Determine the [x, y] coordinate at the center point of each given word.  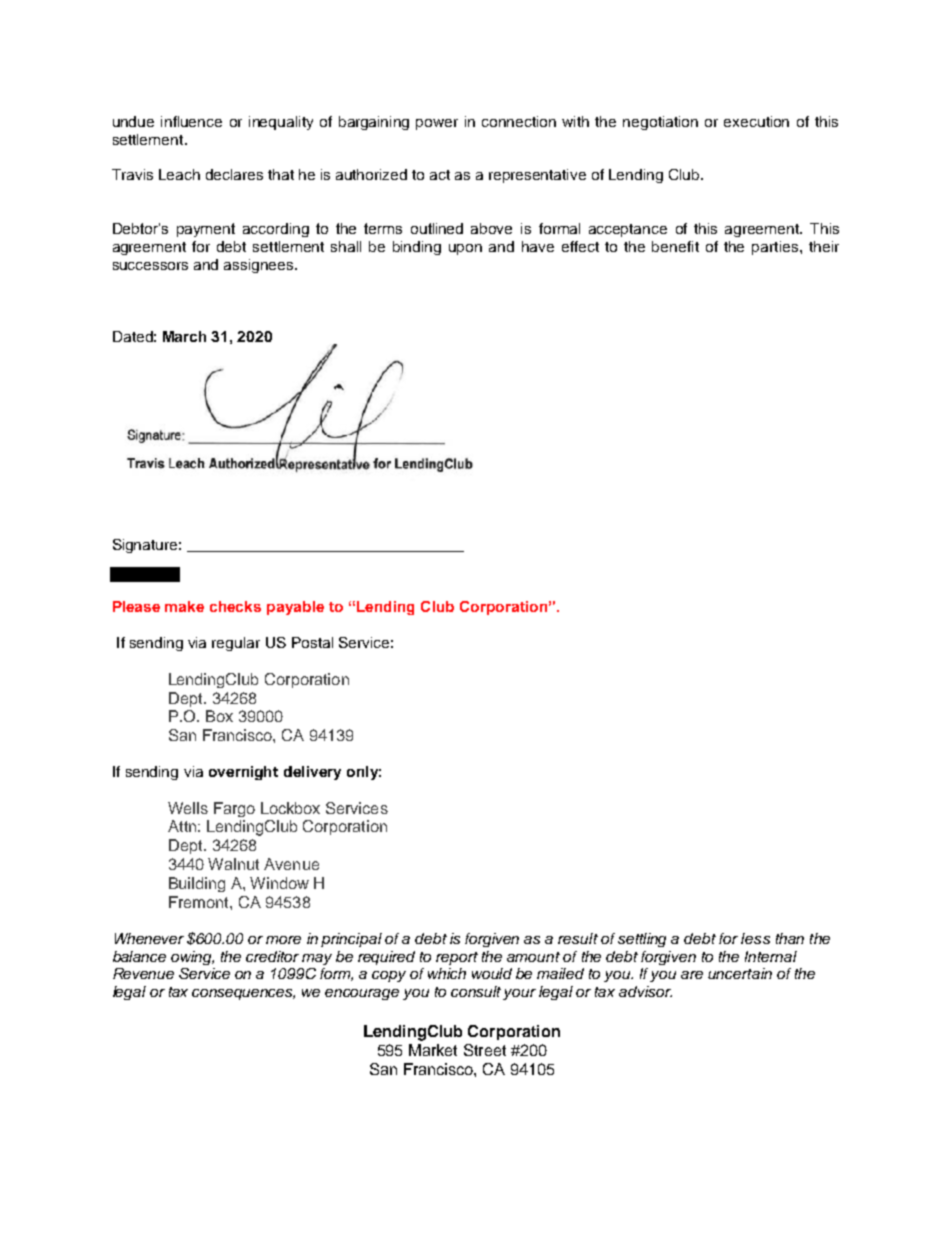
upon [465, 249]
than [790, 938]
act [440, 175]
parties [775, 248]
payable [295, 608]
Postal [312, 642]
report [457, 958]
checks [235, 606]
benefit [675, 246]
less [755, 938]
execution [756, 121]
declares [234, 174]
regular [236, 644]
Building [197, 884]
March [184, 336]
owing [192, 958]
